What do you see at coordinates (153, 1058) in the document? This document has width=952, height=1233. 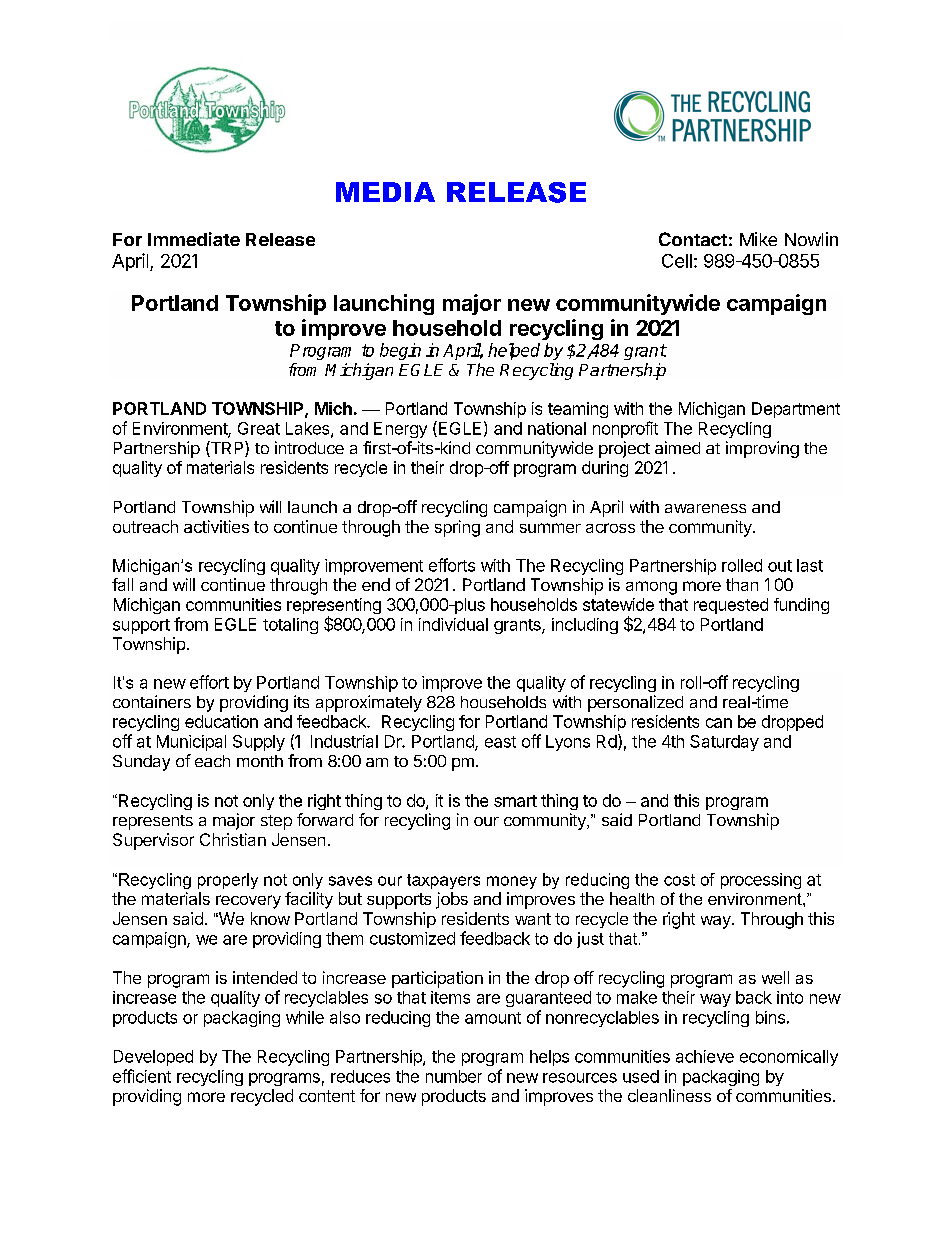 I see `Developed` at bounding box center [153, 1058].
